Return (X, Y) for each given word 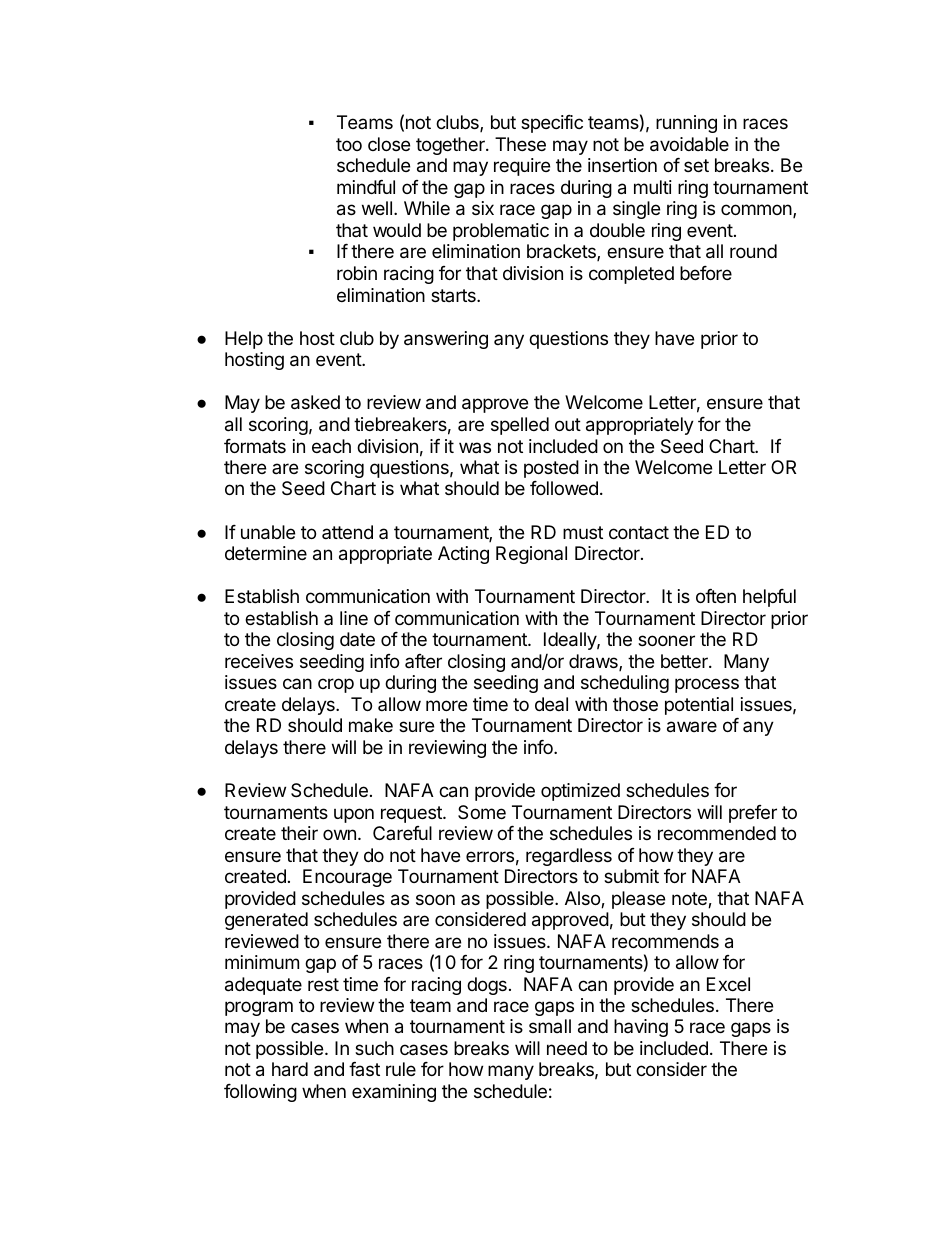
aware (692, 727)
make (371, 725)
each (331, 446)
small (550, 1026)
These (520, 144)
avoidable (689, 144)
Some (482, 812)
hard (290, 1069)
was (475, 447)
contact (639, 533)
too (349, 144)
